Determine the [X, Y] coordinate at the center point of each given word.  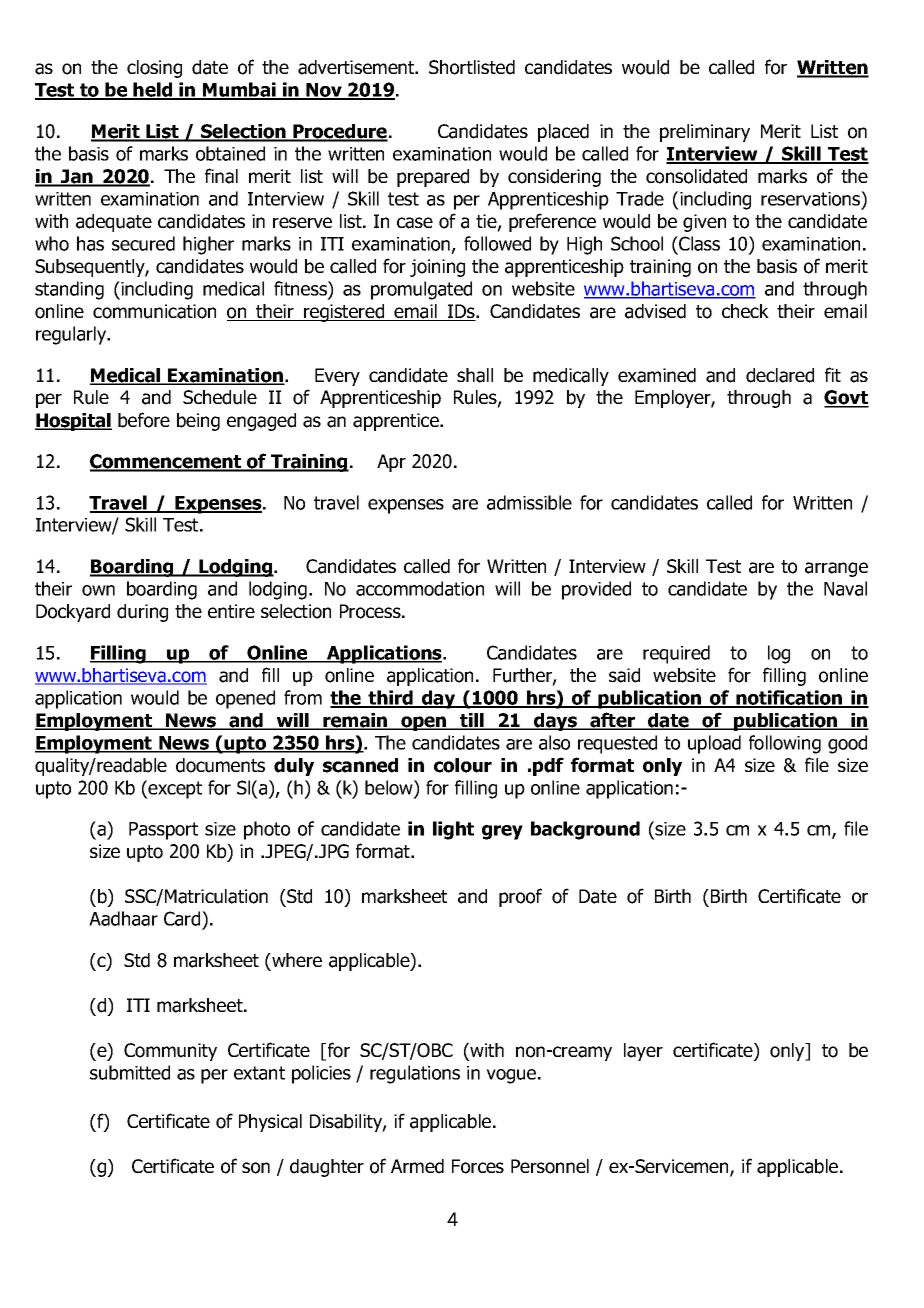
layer [643, 1052]
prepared [433, 178]
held [153, 91]
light [453, 830]
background [585, 830]
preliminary [705, 133]
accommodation [420, 588]
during [142, 613]
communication [154, 311]
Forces [478, 1166]
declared [780, 375]
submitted [130, 1072]
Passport [163, 831]
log [779, 654]
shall [475, 375]
